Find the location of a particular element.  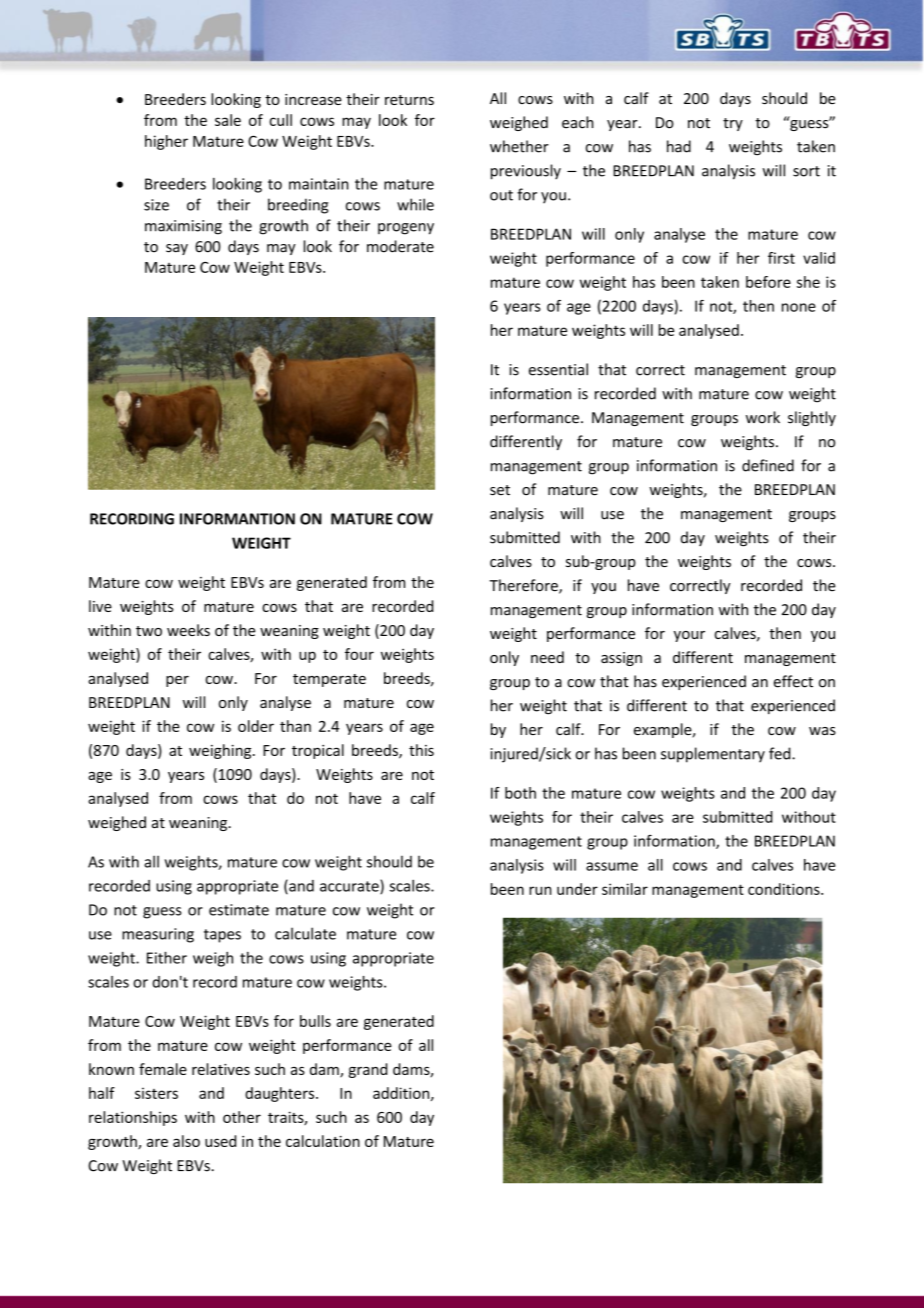

weeks is located at coordinates (188, 630).
